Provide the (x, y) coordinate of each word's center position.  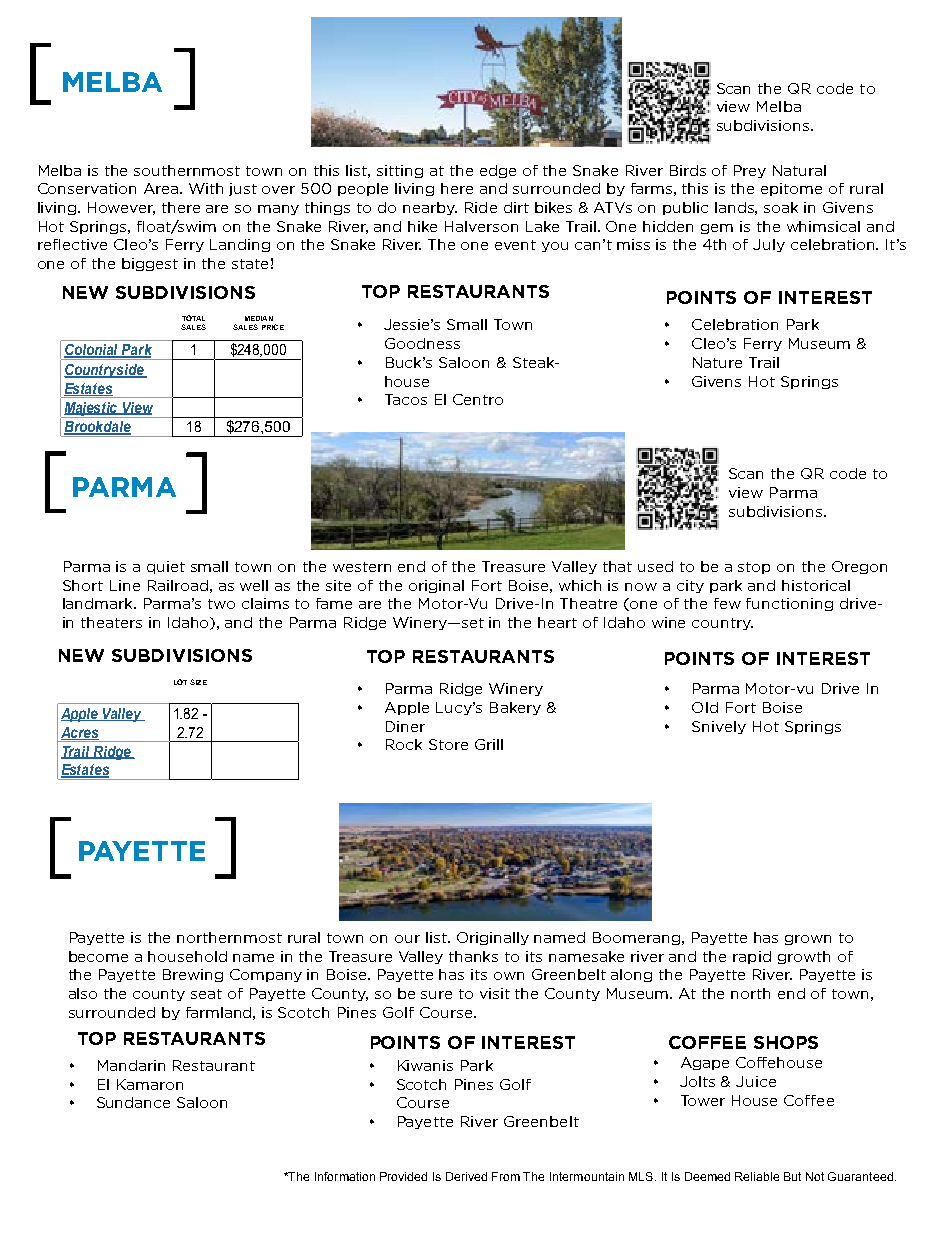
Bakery (515, 708)
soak (781, 207)
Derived (466, 1176)
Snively (719, 727)
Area (162, 188)
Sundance (133, 1102)
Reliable (757, 1176)
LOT (180, 682)
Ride (481, 207)
